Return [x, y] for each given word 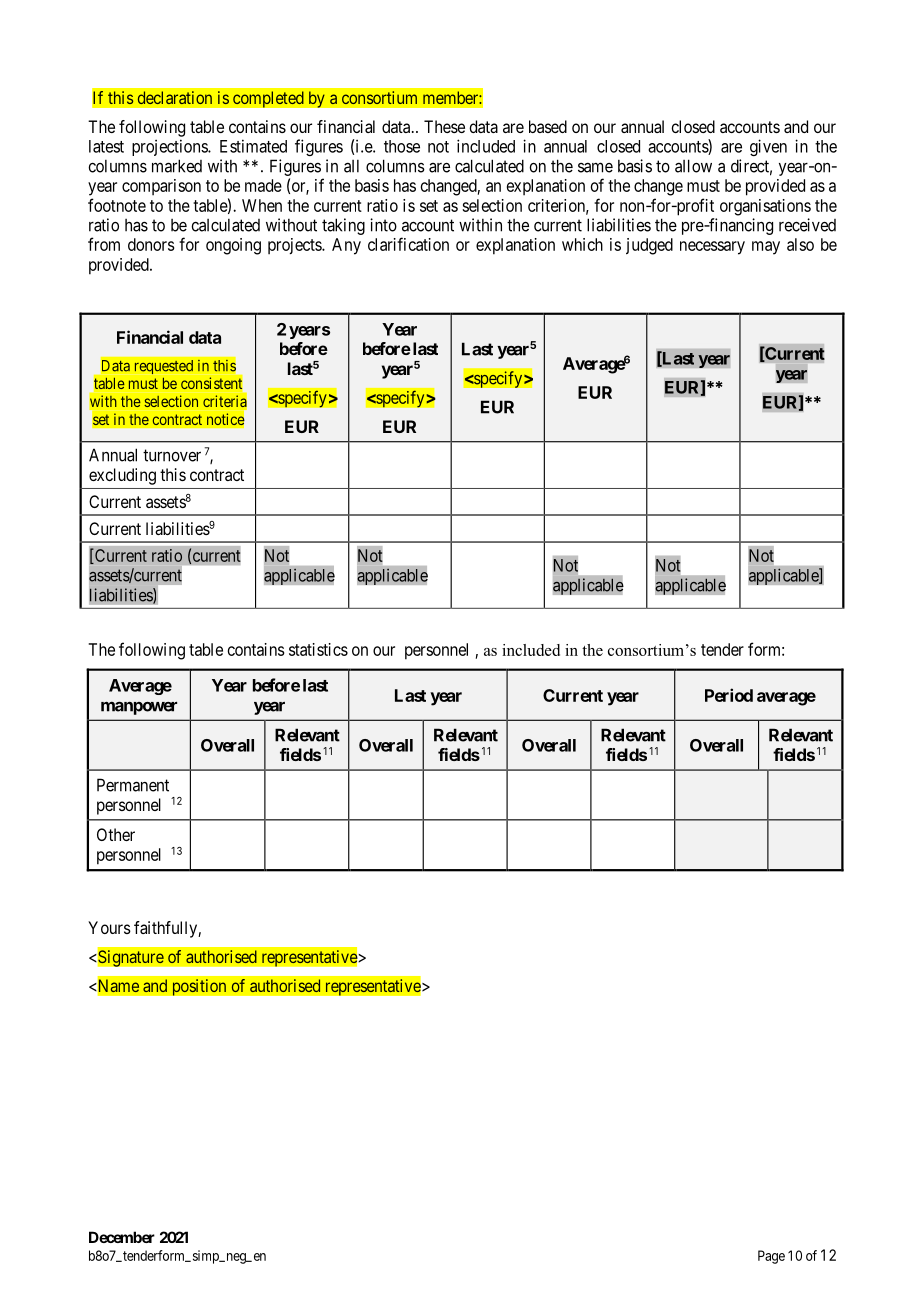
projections [170, 147]
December [122, 1237]
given [768, 147]
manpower [139, 708]
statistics [318, 649]
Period [729, 695]
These [444, 126]
